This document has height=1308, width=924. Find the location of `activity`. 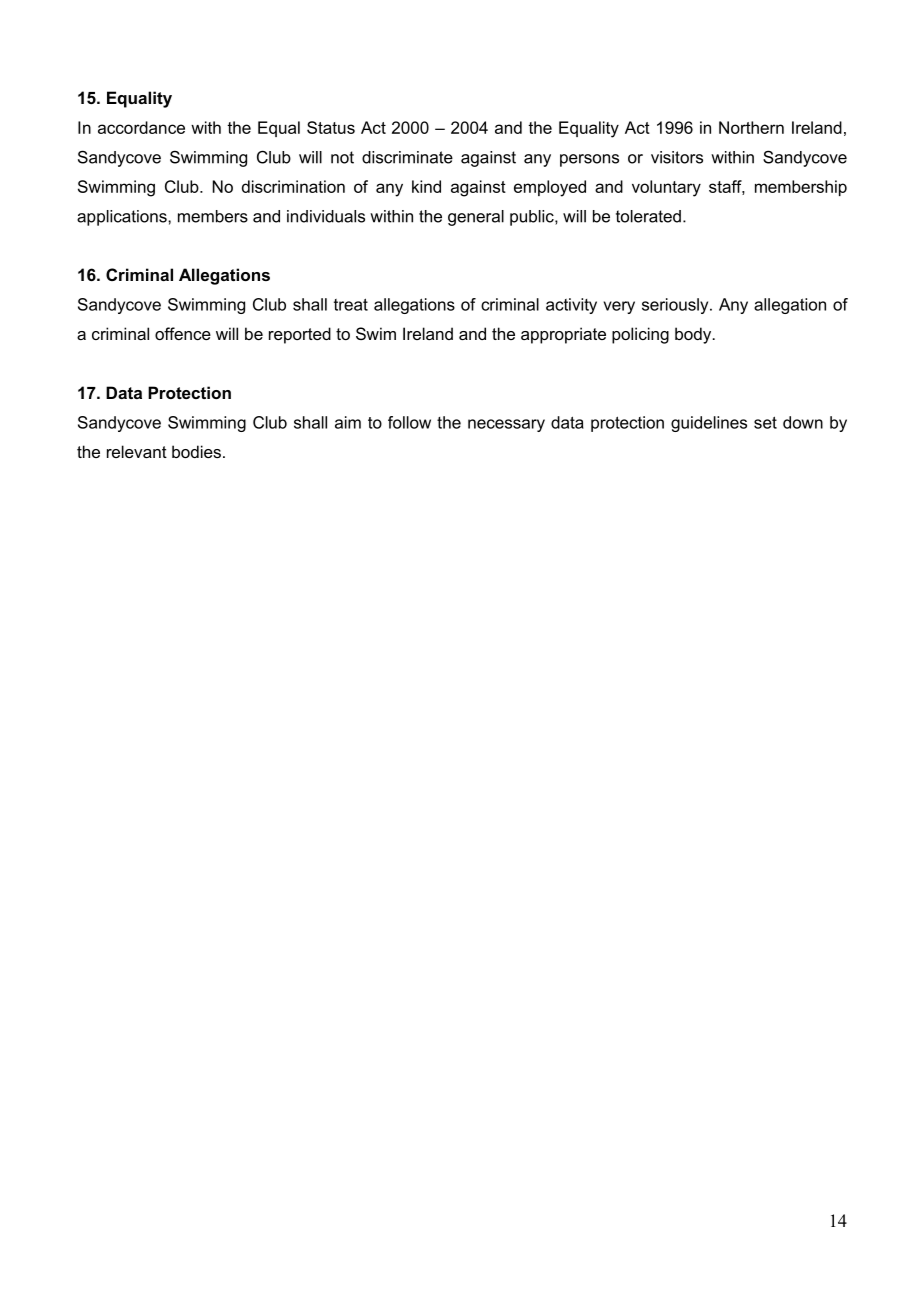

activity is located at coordinates (571, 306).
